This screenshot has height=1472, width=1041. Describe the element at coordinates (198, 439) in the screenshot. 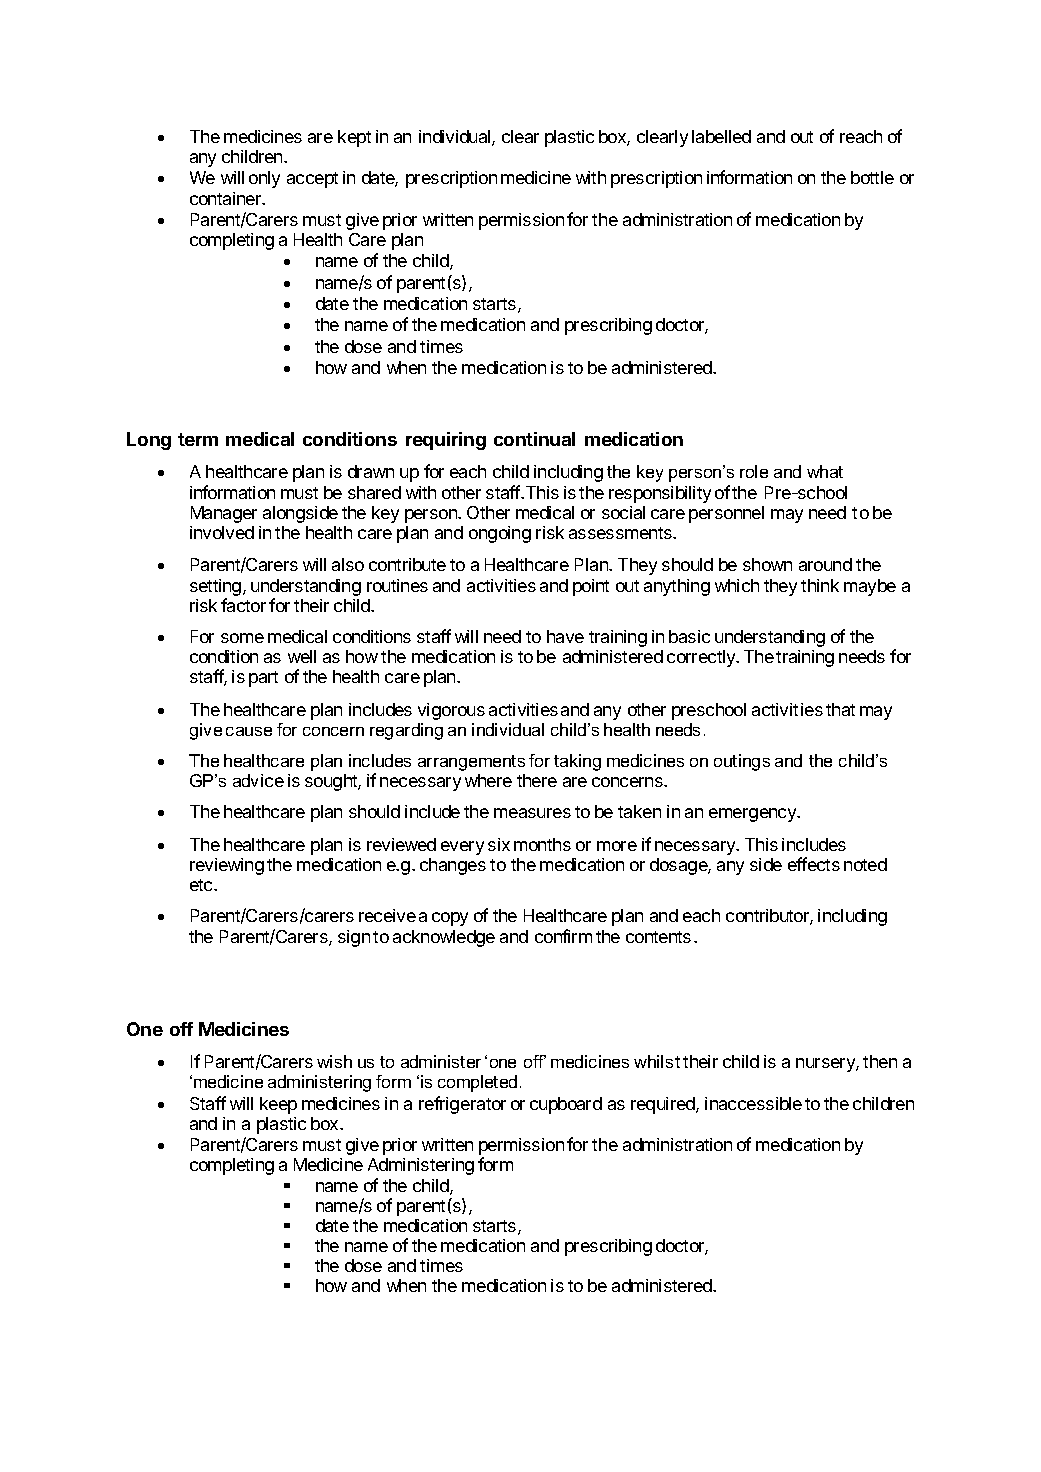

I see `term` at that location.
